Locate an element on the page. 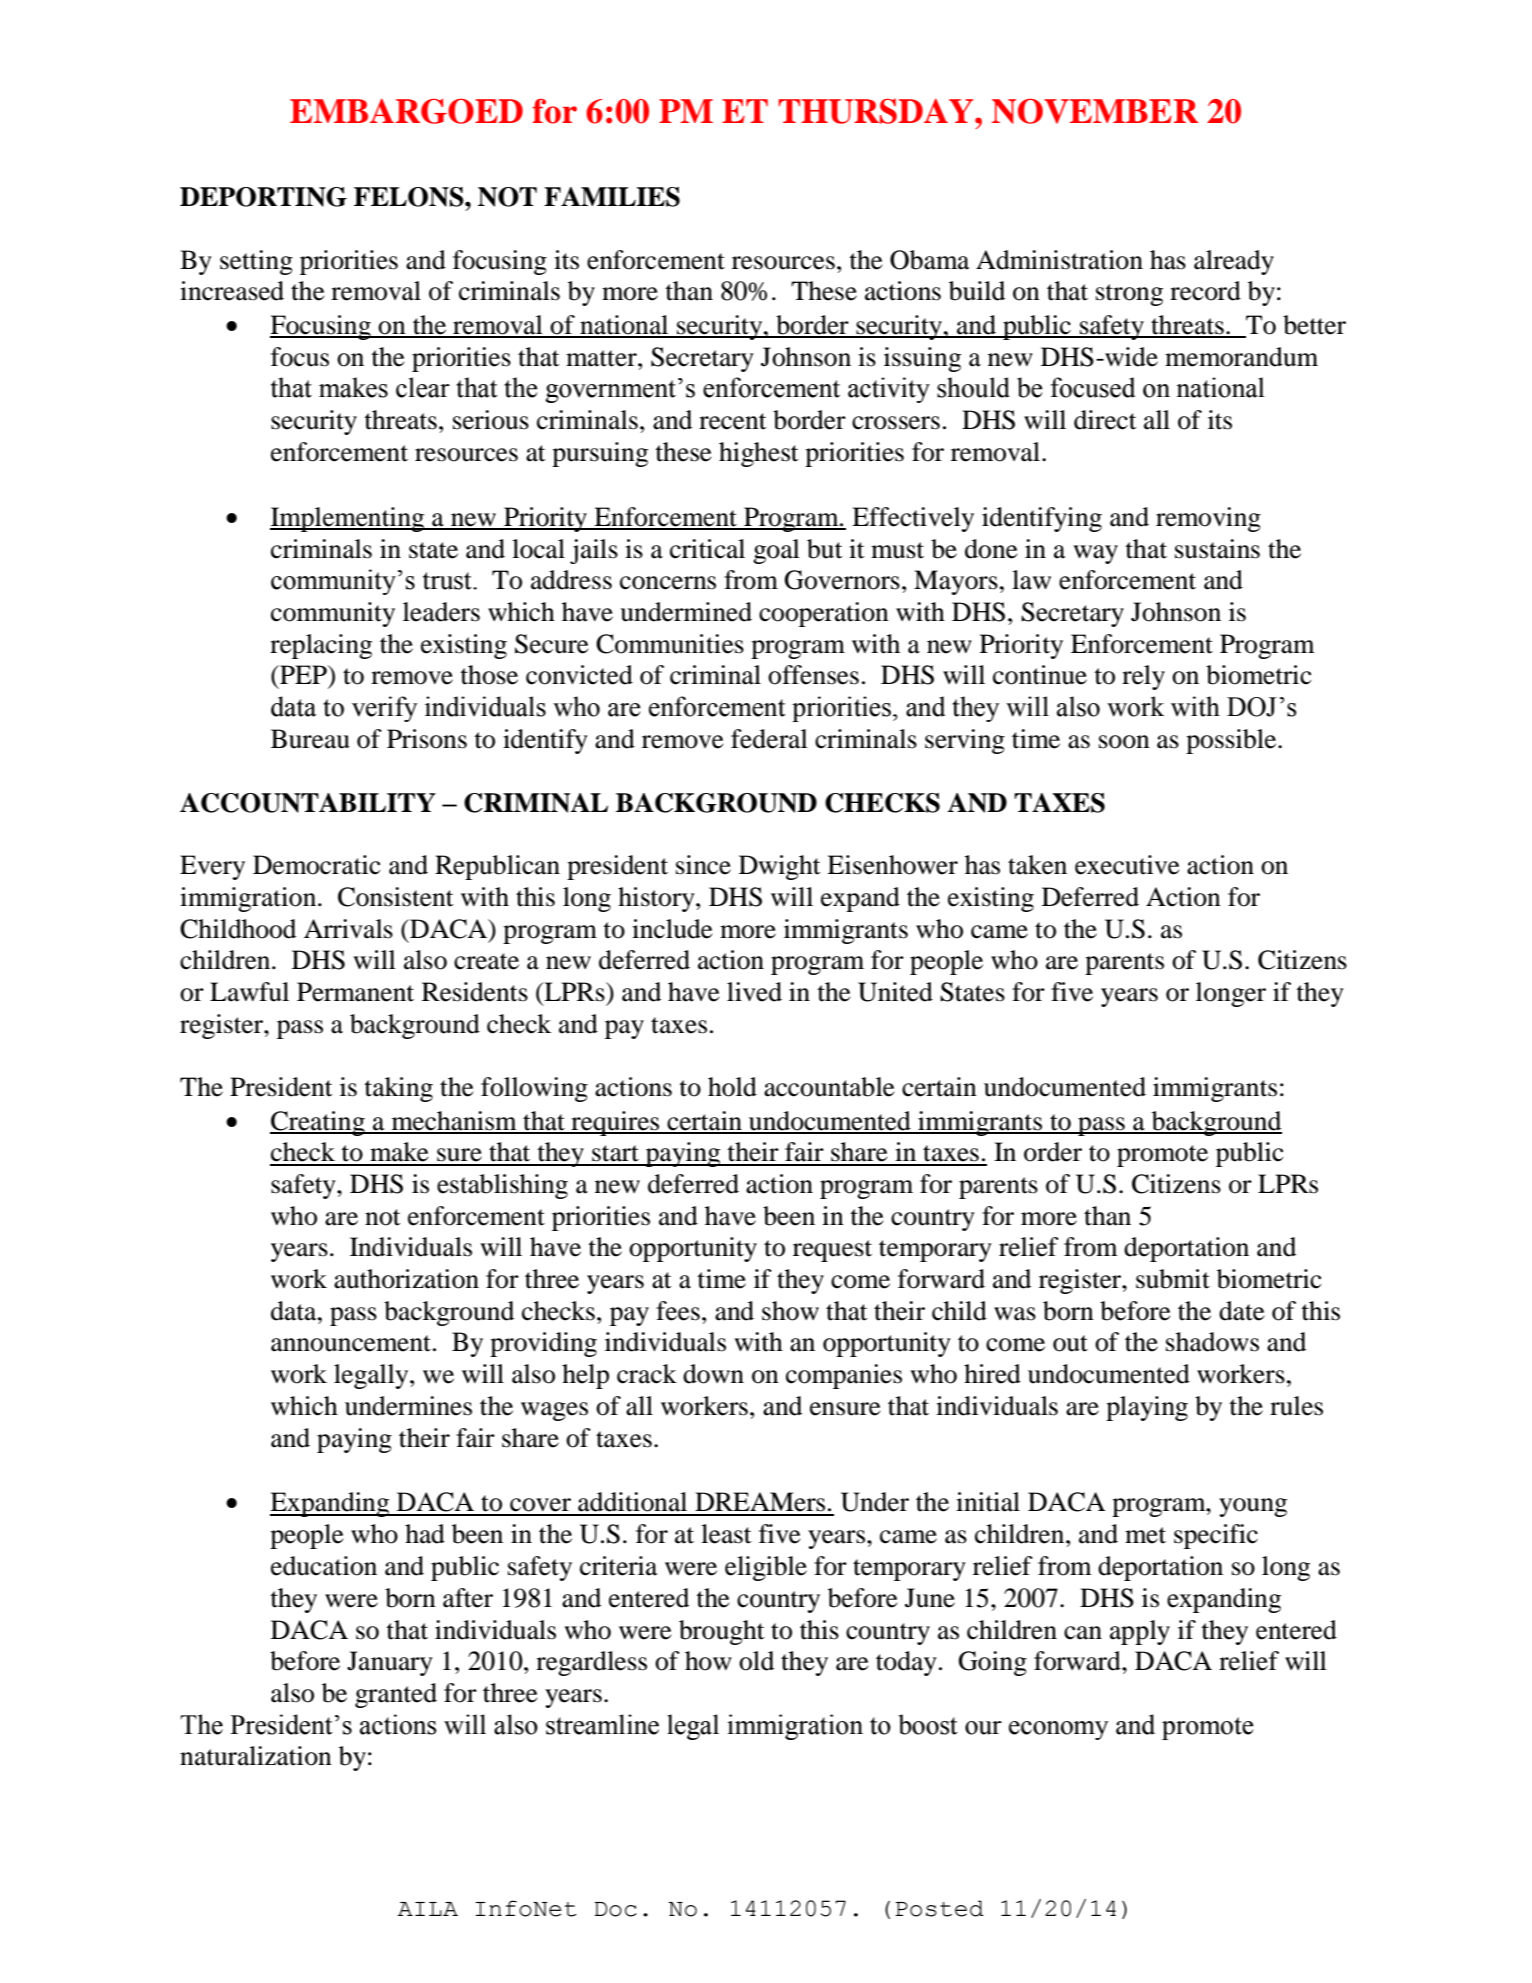 The height and width of the page is (1983, 1532). playing is located at coordinates (1147, 1408).
